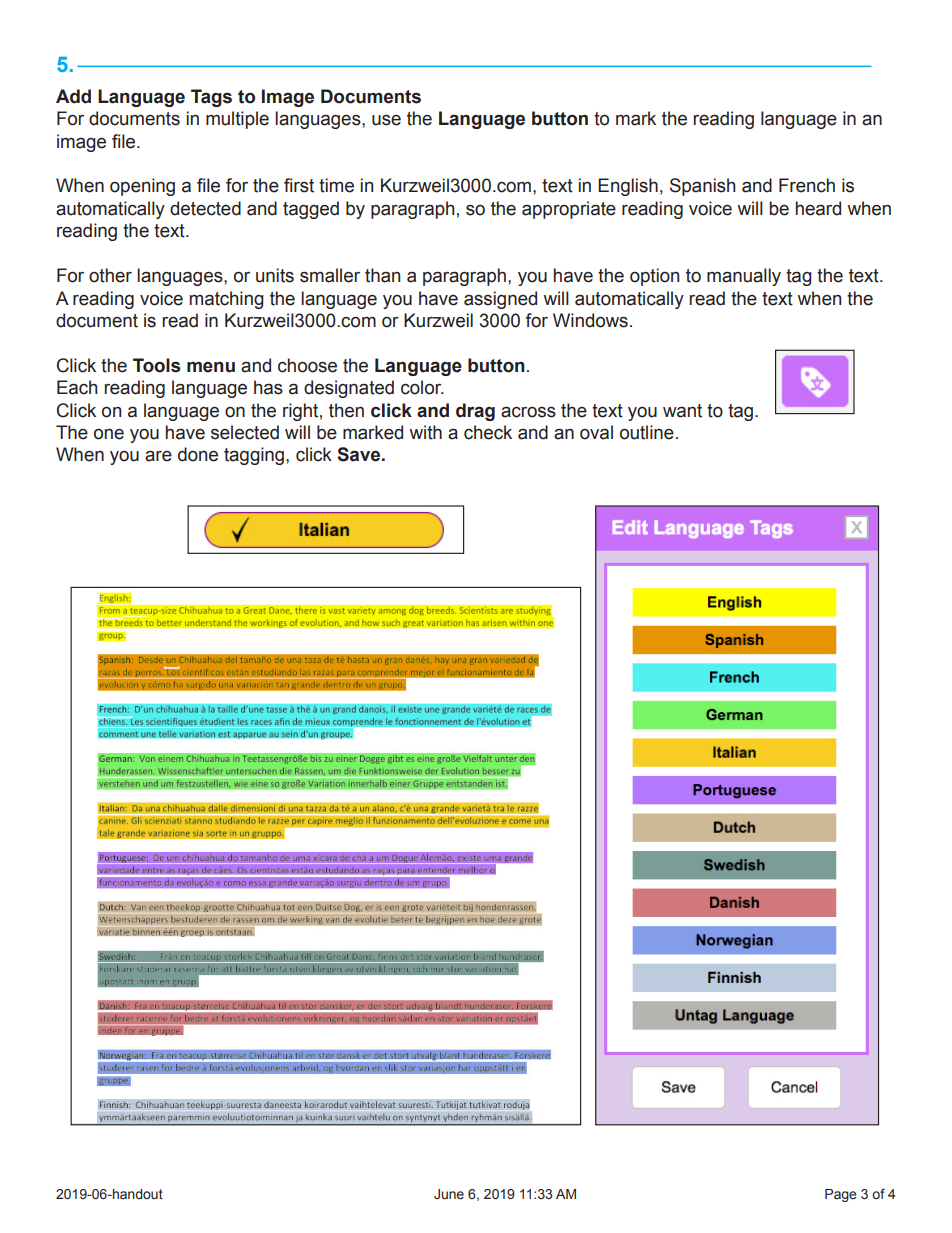 The width and height of the document is (952, 1233). What do you see at coordinates (841, 1195) in the document?
I see `Page` at bounding box center [841, 1195].
